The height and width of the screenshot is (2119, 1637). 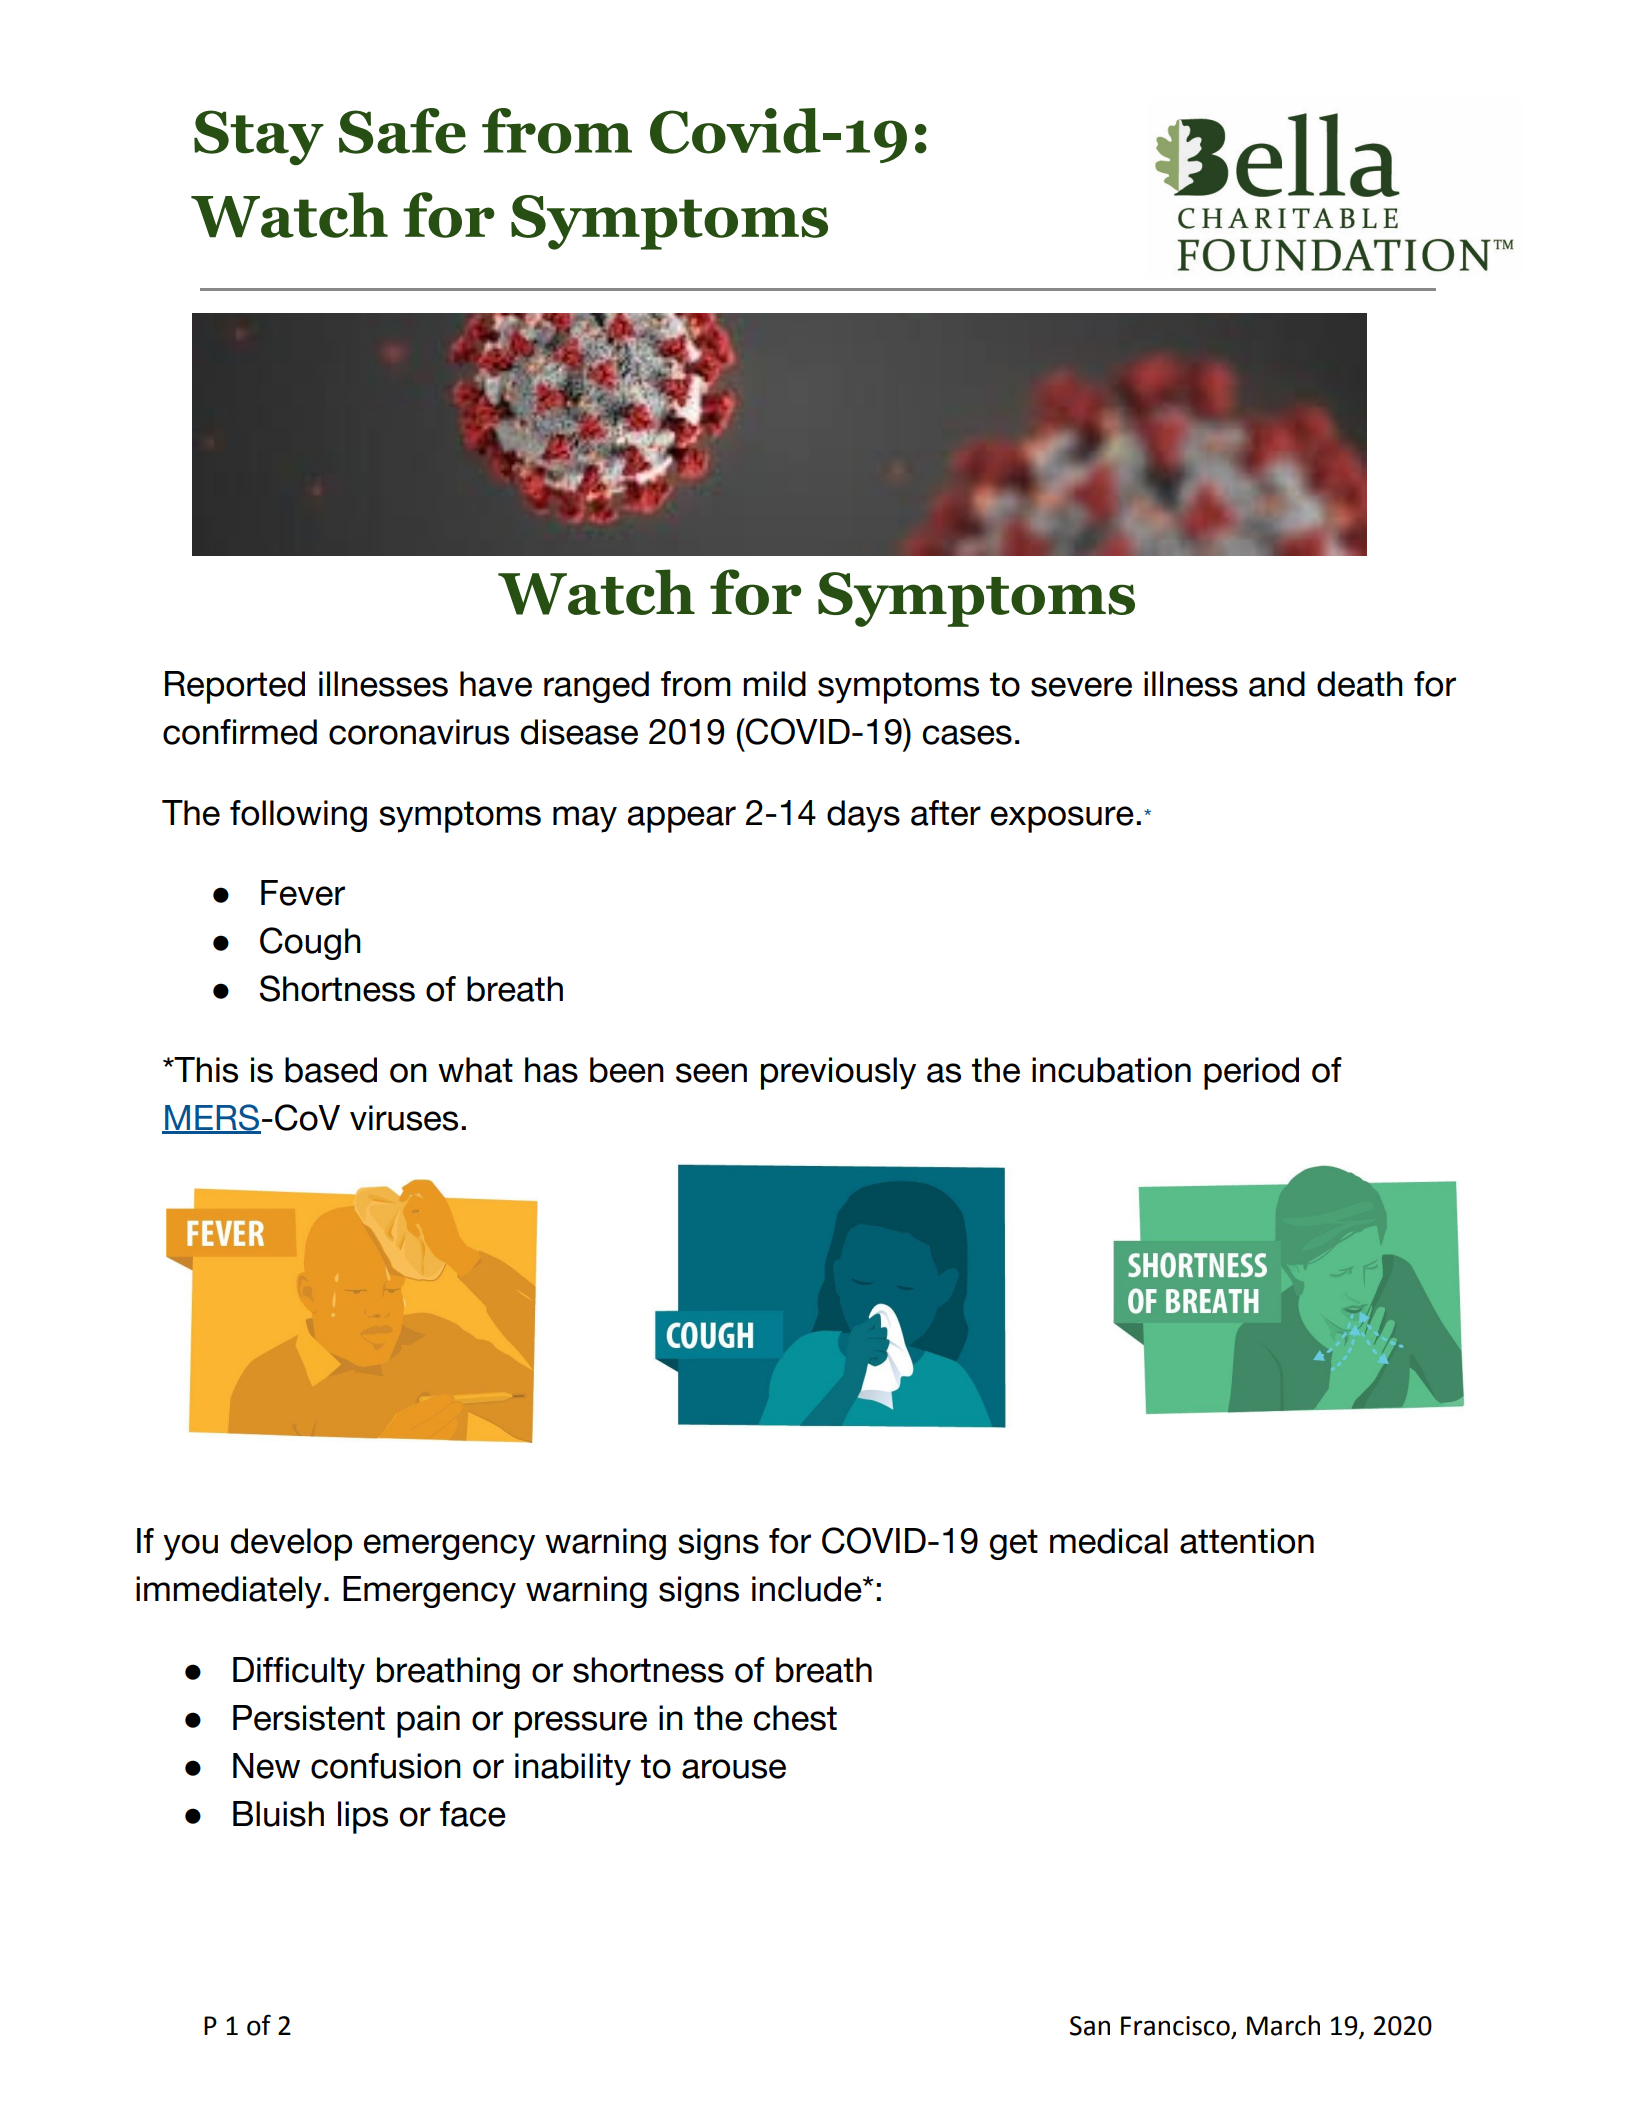 I want to click on lips, so click(x=363, y=1817).
